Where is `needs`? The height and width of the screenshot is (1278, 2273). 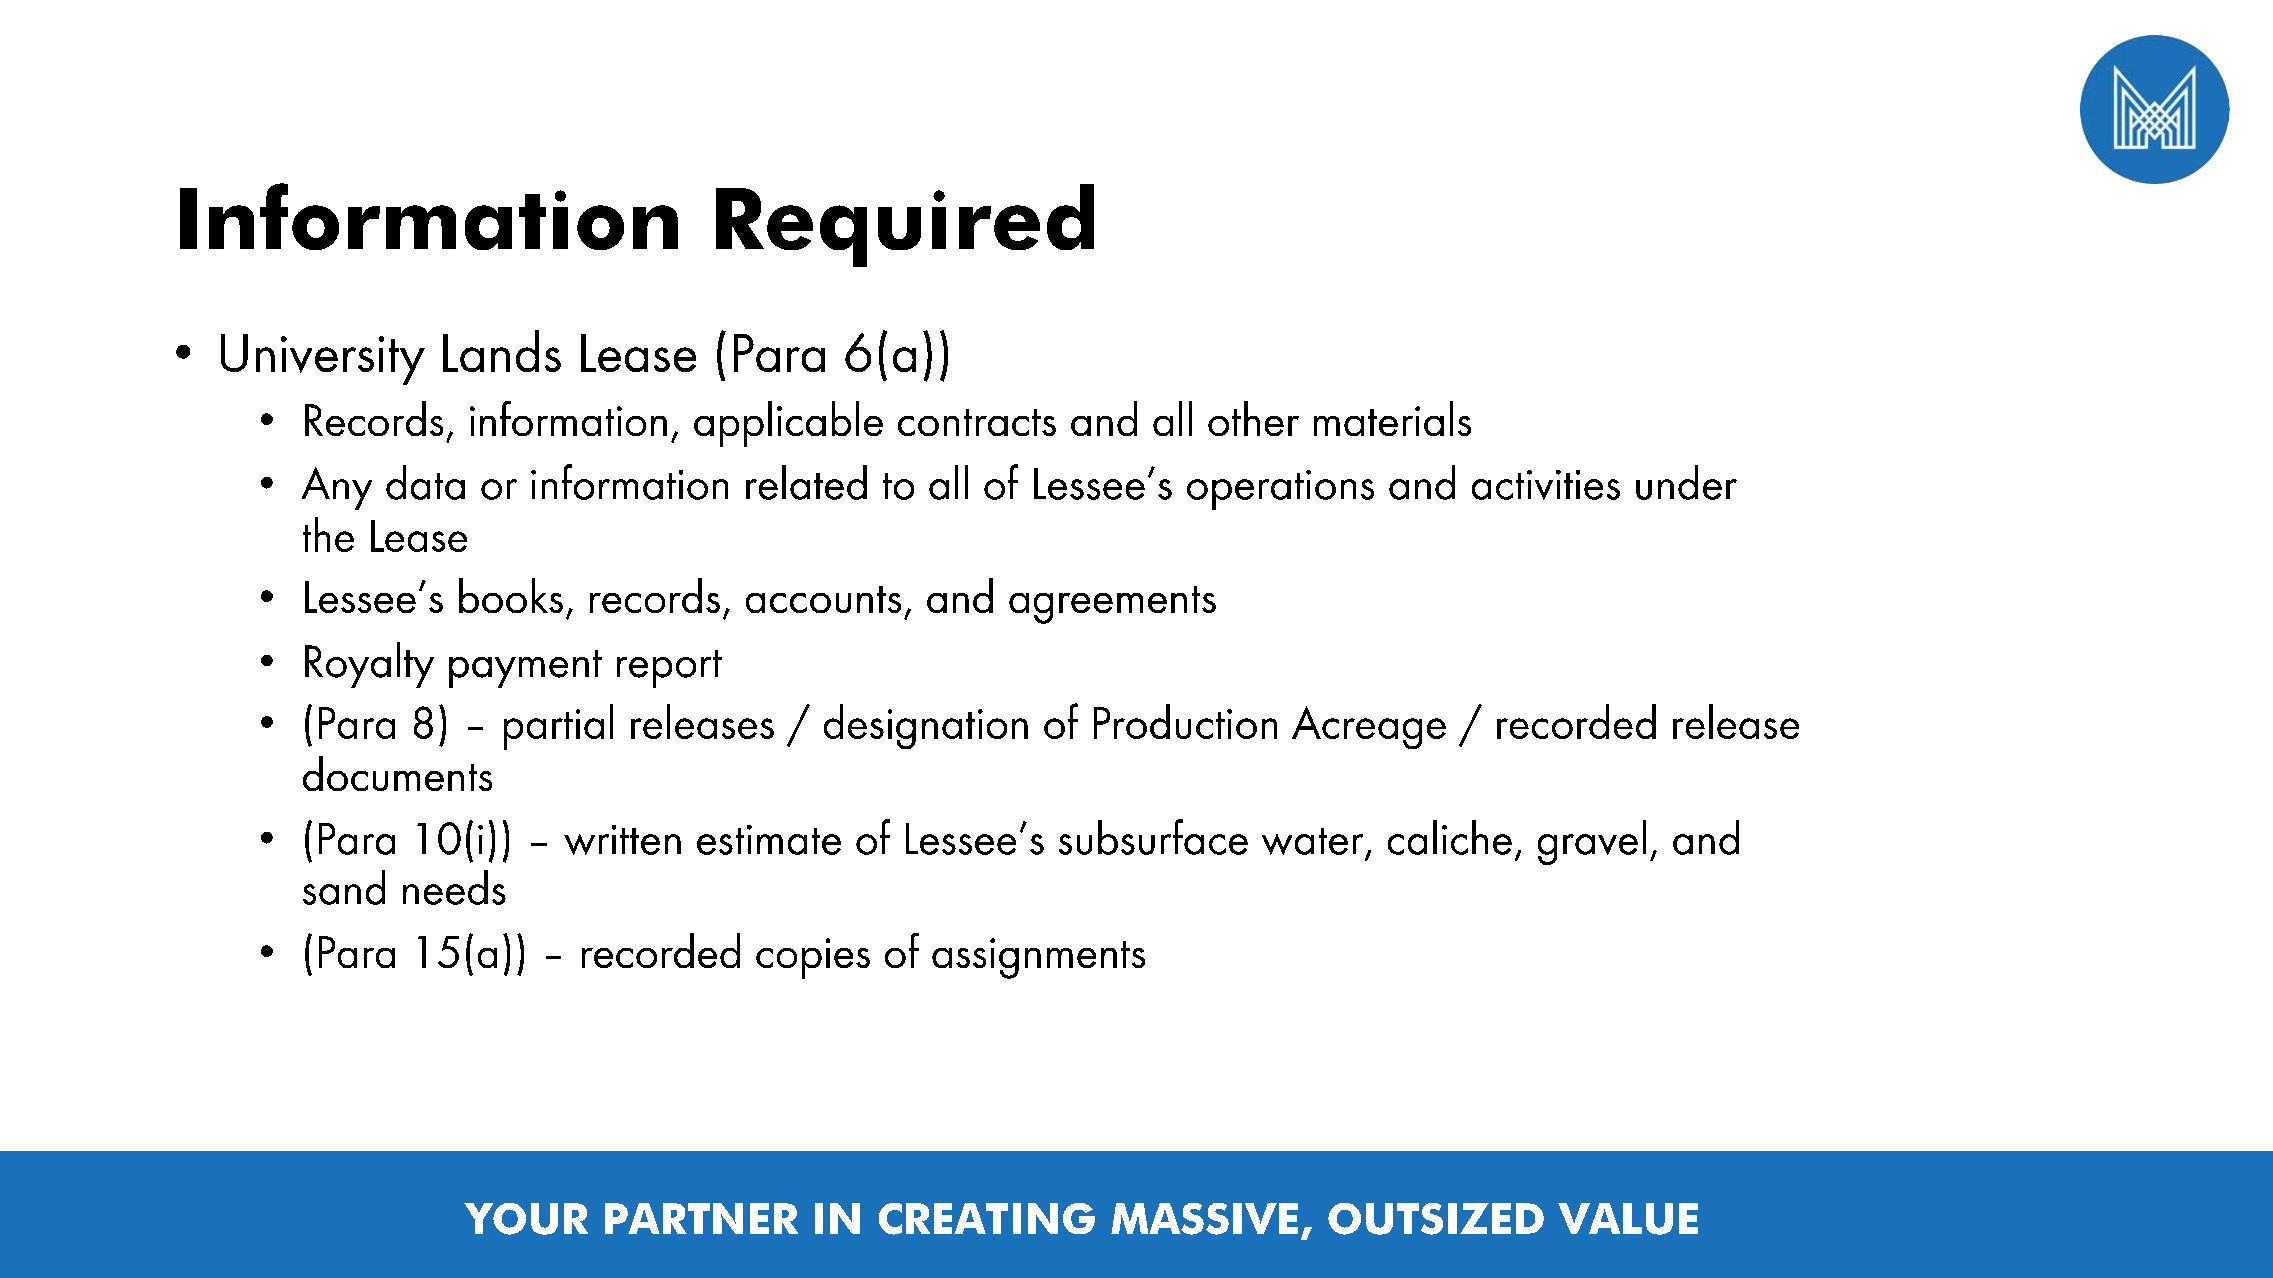
needs is located at coordinates (454, 887).
